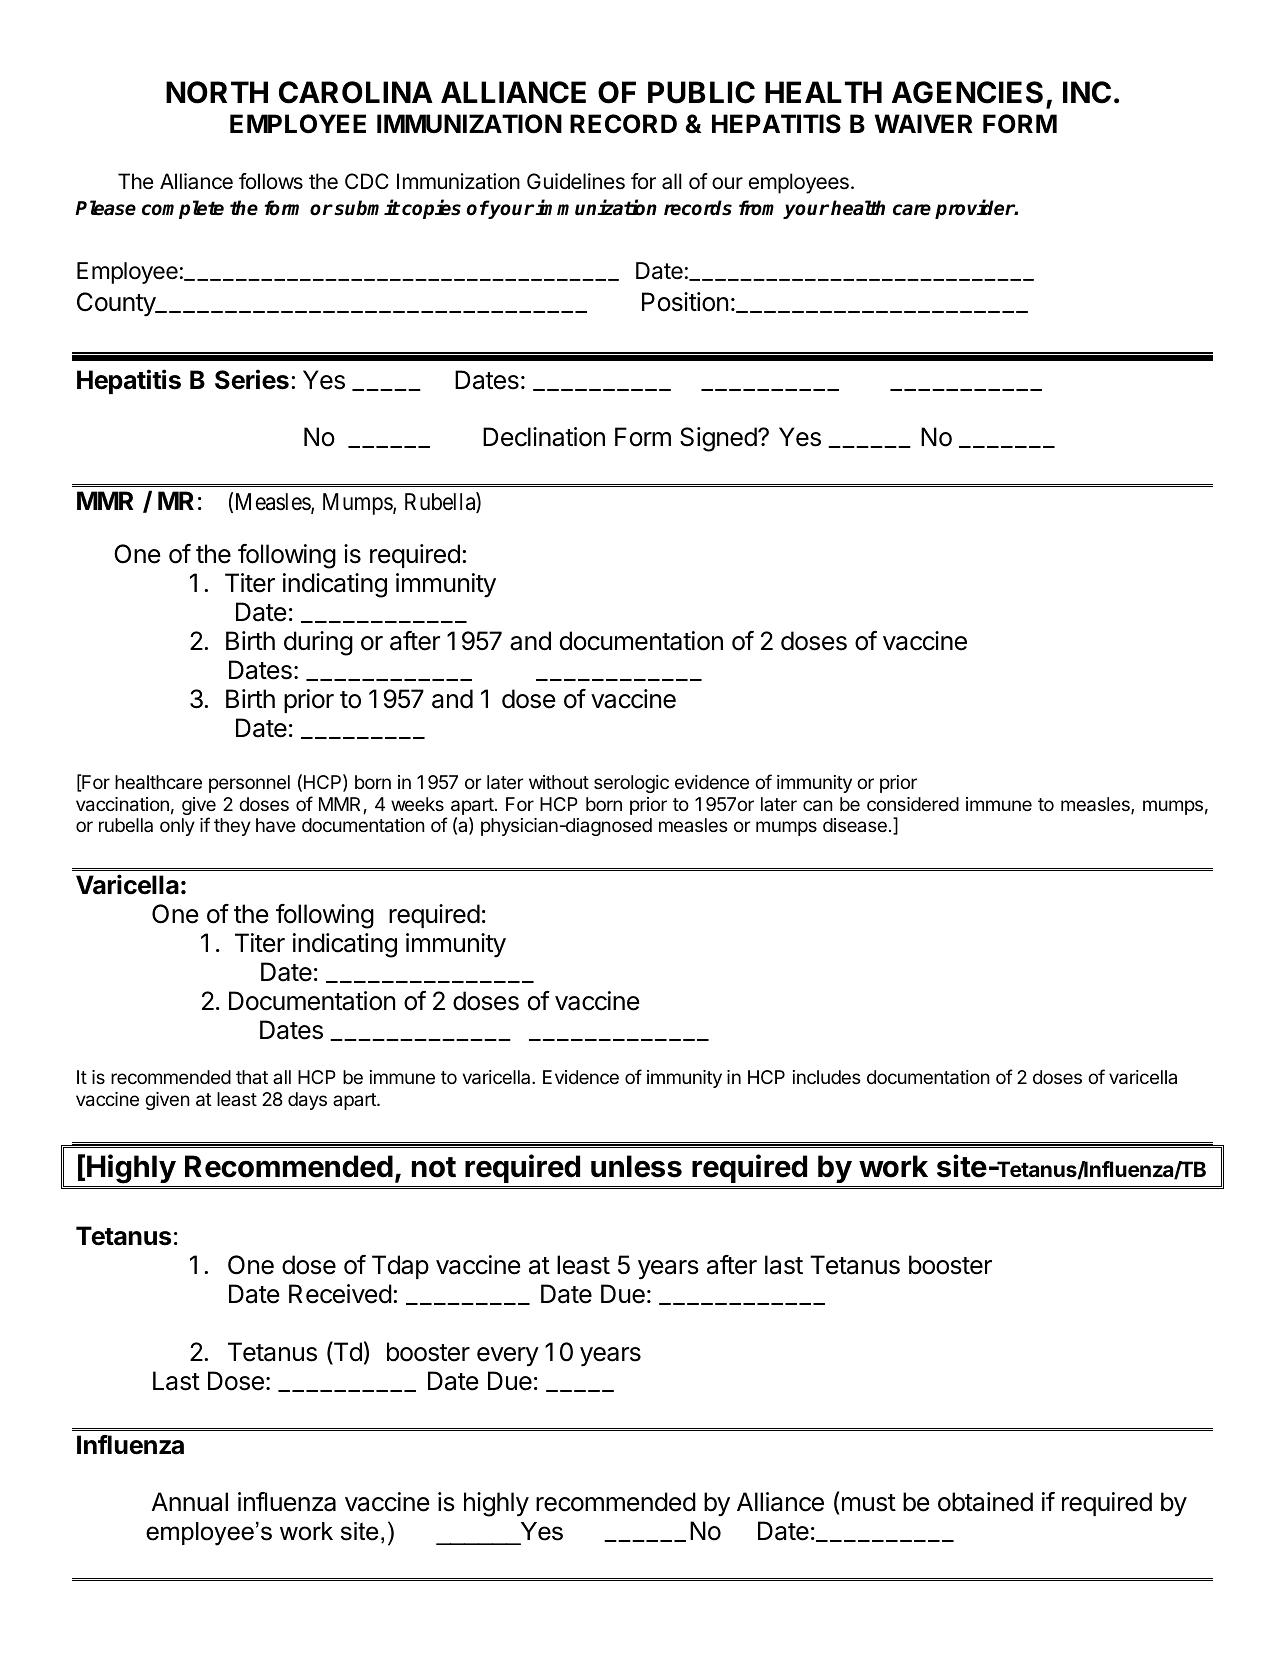  What do you see at coordinates (217, 92) in the screenshot?
I see `NORTH` at bounding box center [217, 92].
